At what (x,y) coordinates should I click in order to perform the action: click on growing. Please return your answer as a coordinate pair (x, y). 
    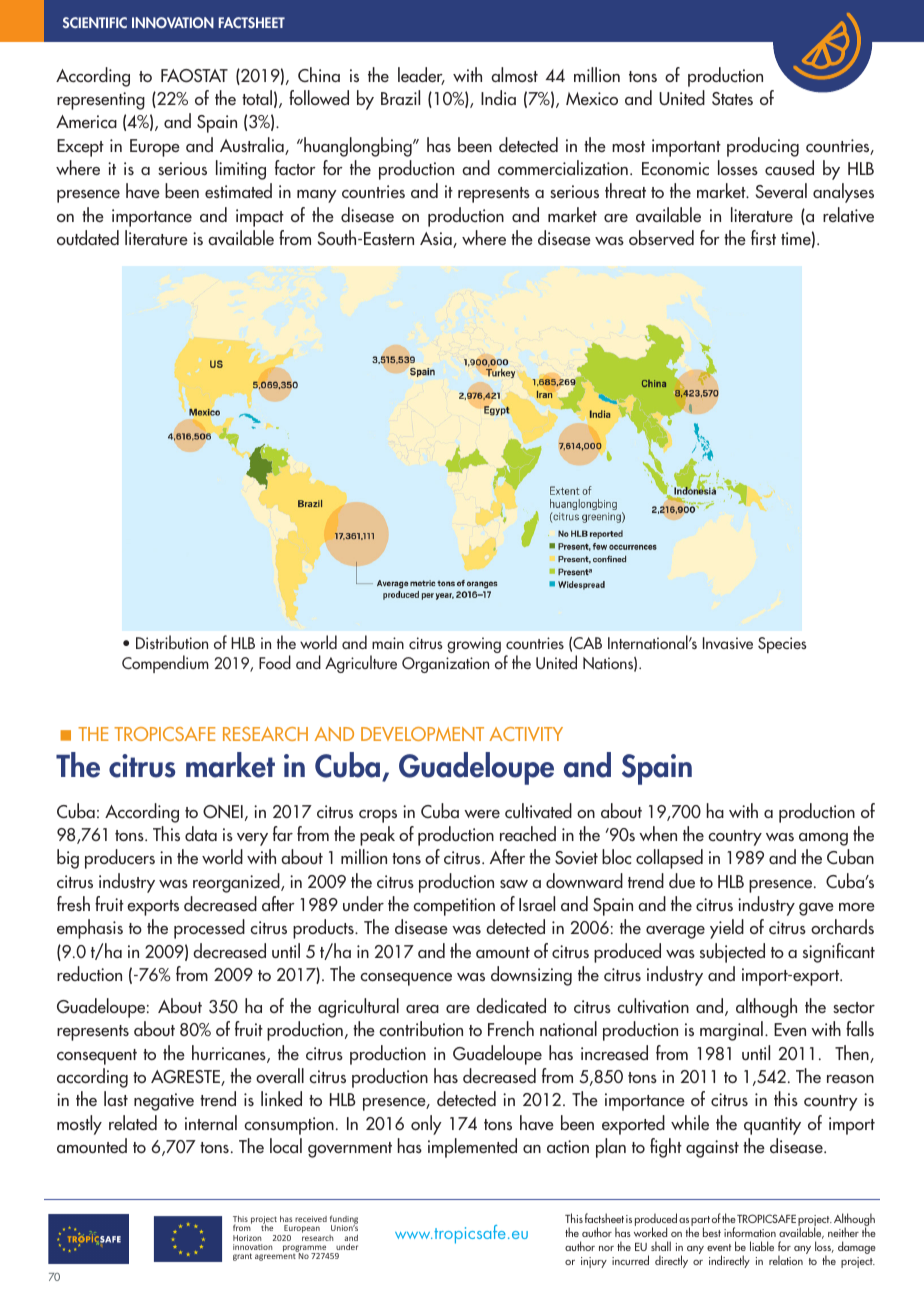
    Looking at the image, I should click on (474, 645).
